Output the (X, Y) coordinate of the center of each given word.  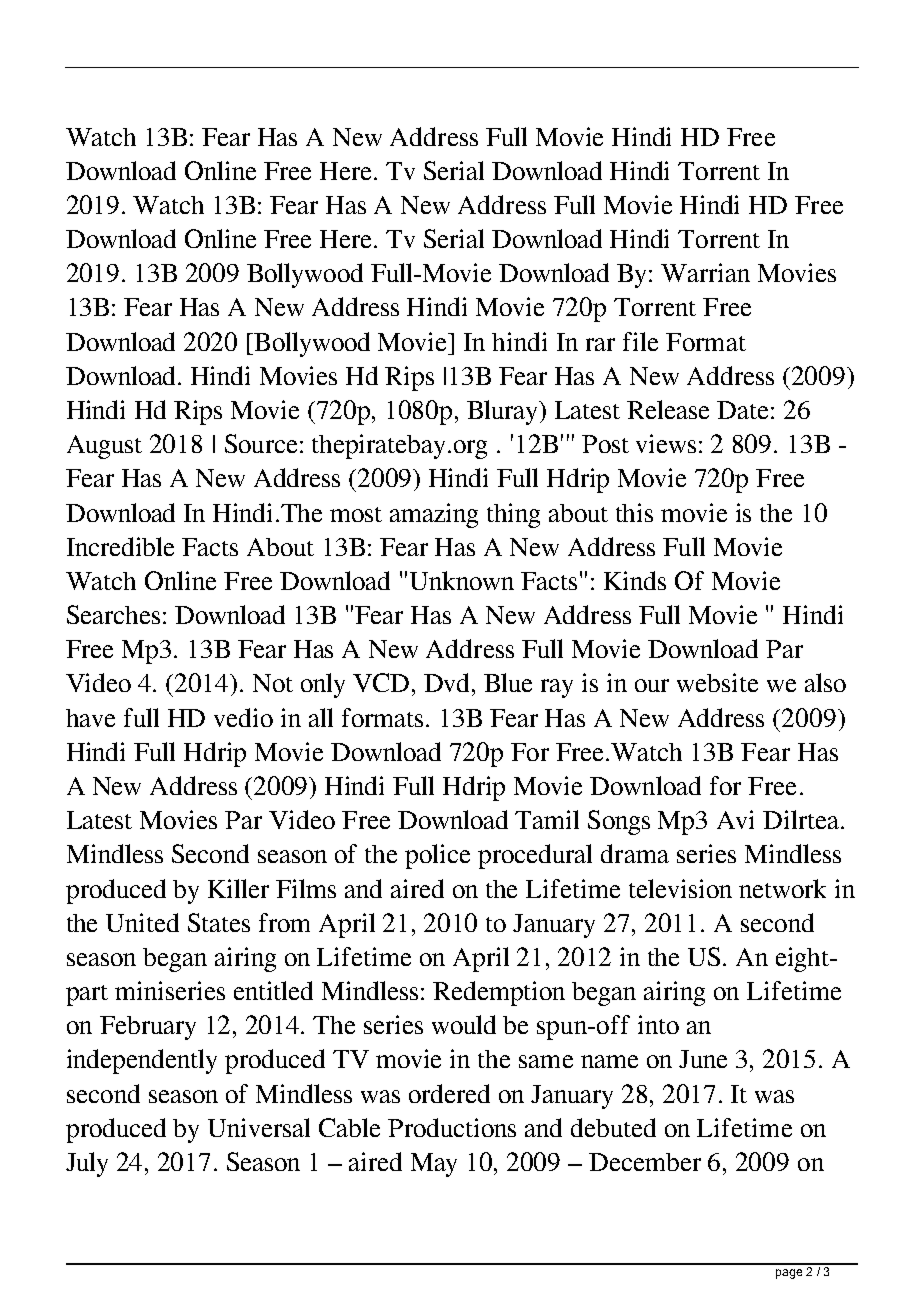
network (782, 888)
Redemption (499, 993)
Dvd (448, 682)
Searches (113, 614)
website (717, 682)
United (142, 922)
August (104, 447)
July (87, 1164)
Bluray (504, 412)
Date (742, 410)
